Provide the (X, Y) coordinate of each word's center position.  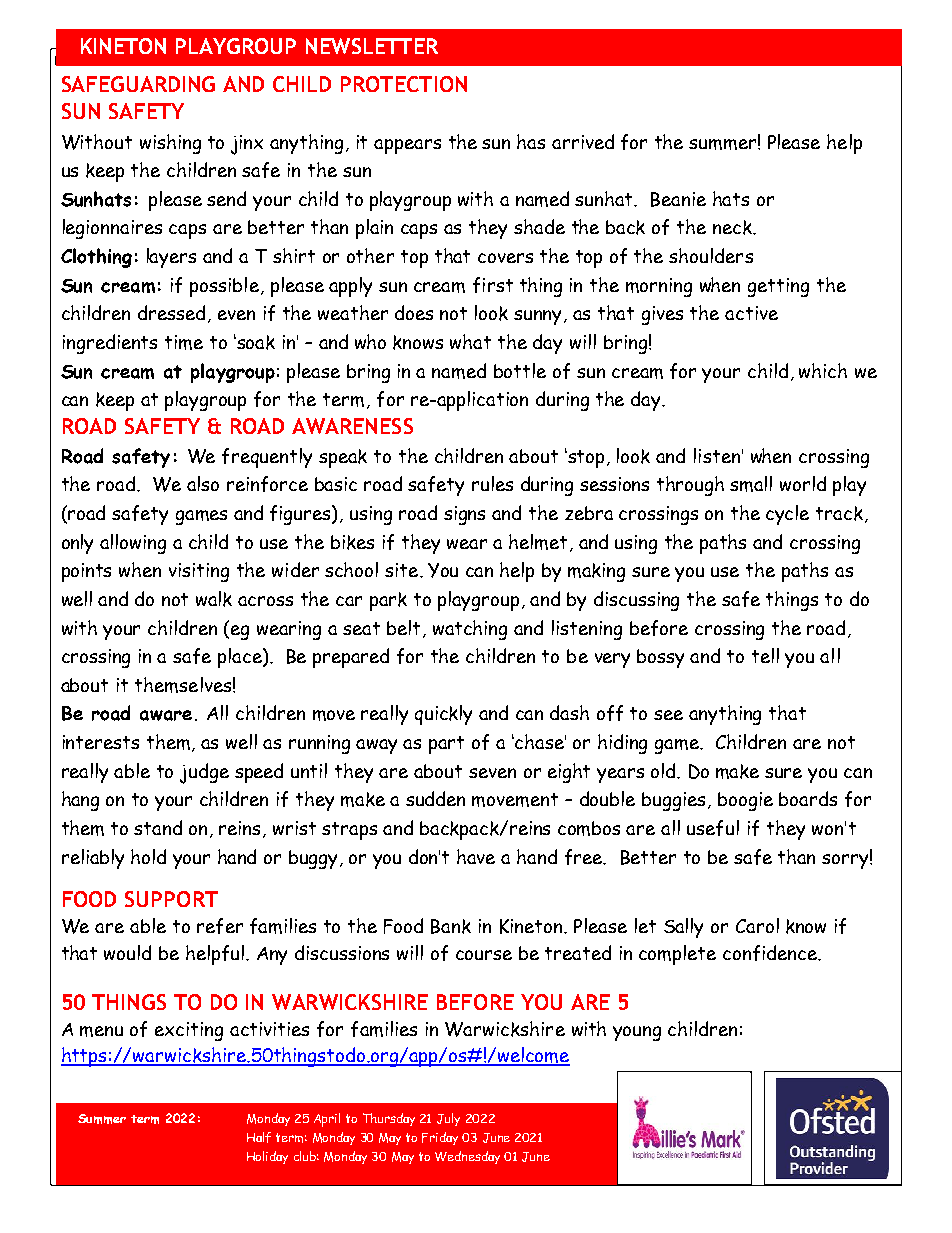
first (493, 285)
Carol (757, 925)
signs (464, 515)
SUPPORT (171, 899)
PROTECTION (404, 84)
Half (259, 1137)
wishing (170, 144)
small (751, 484)
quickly (443, 715)
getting (778, 287)
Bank (451, 926)
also (203, 483)
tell (765, 655)
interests (101, 742)
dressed (171, 312)
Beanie (678, 199)
